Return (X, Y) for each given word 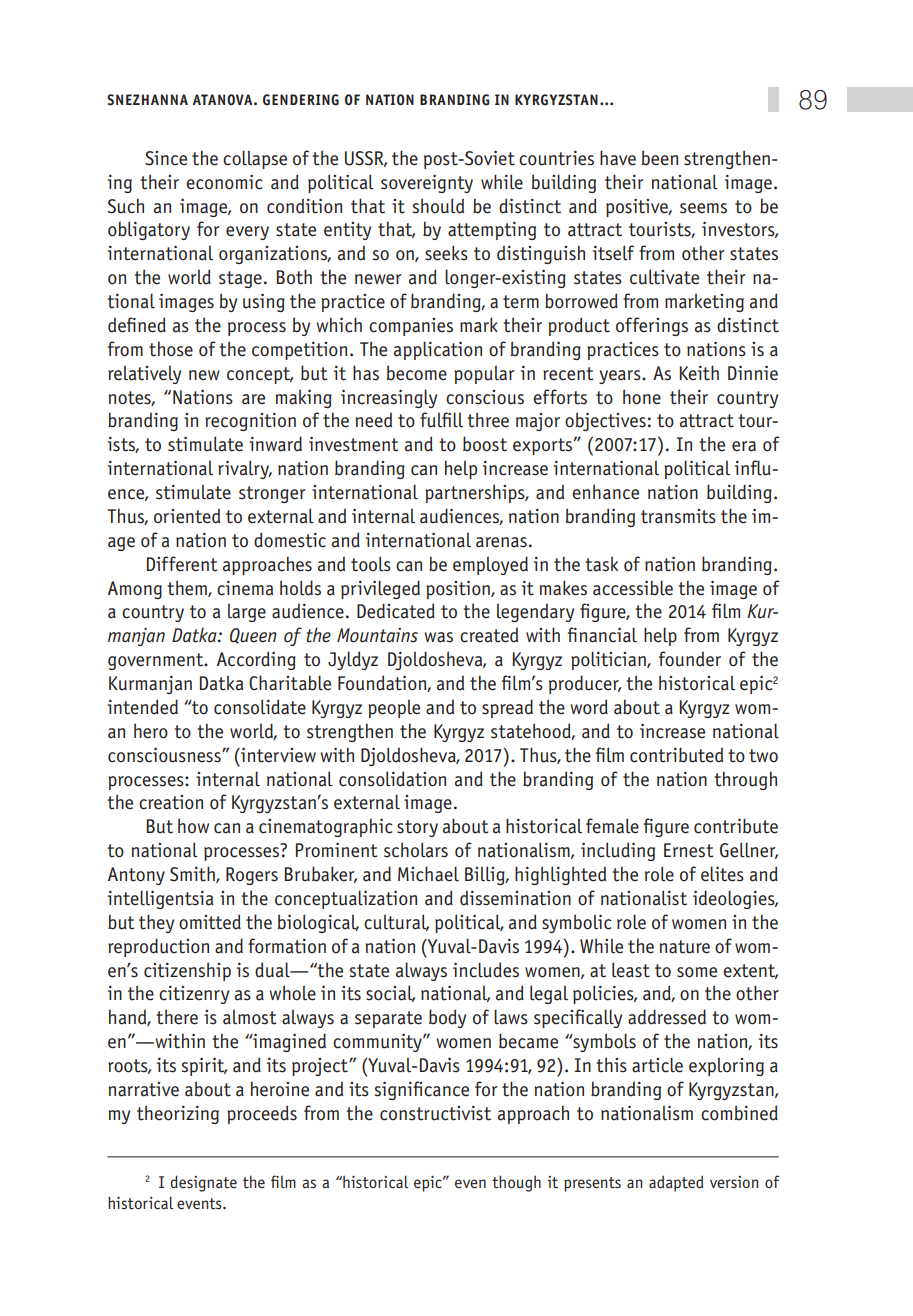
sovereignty (427, 183)
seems (703, 208)
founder (690, 659)
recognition (250, 422)
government (157, 661)
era (744, 446)
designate (204, 1183)
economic (224, 182)
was (438, 637)
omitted (210, 922)
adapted (676, 1183)
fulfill (441, 420)
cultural (396, 922)
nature (684, 947)
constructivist (435, 1113)
